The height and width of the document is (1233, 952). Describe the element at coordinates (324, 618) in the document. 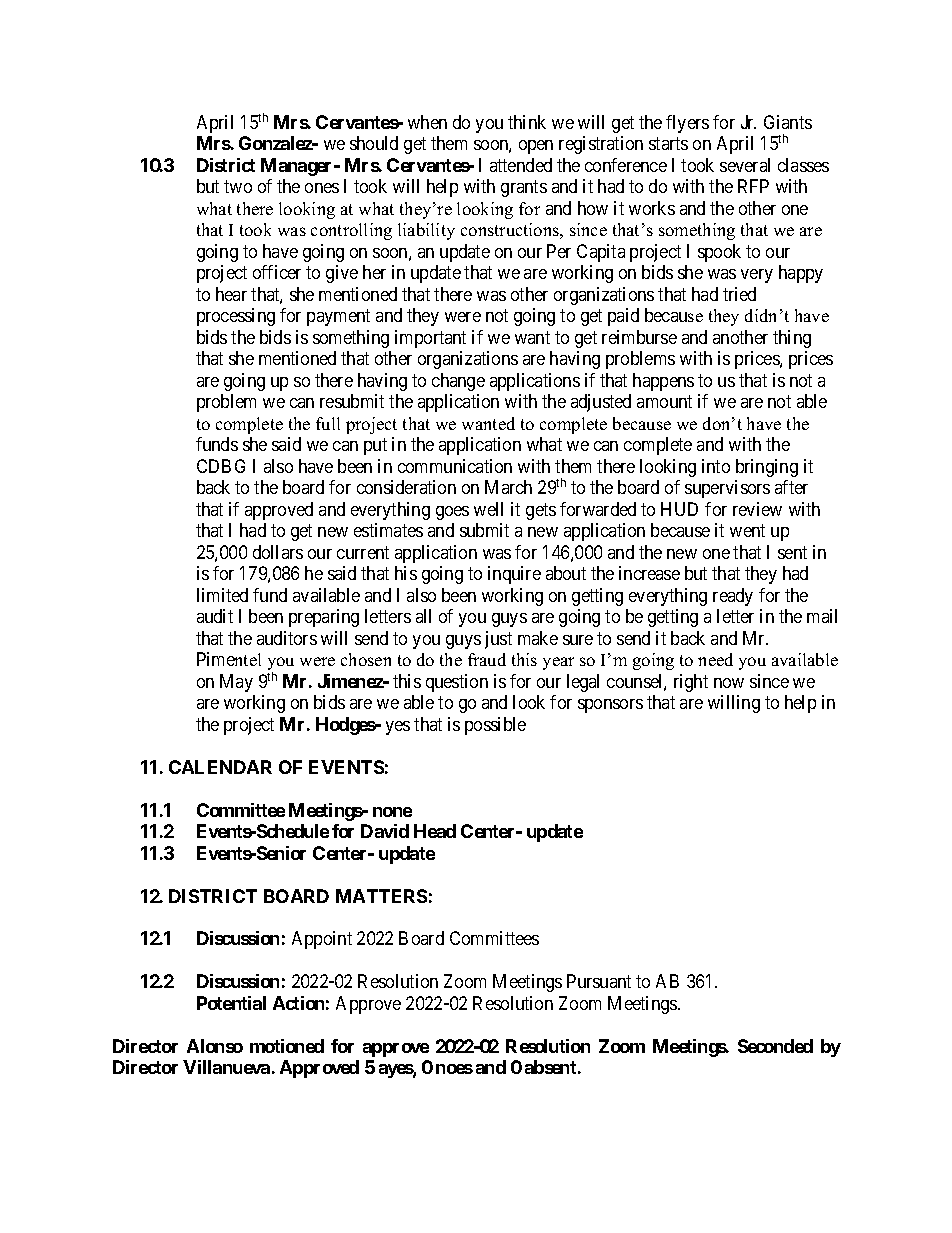

I see `preparing` at that location.
